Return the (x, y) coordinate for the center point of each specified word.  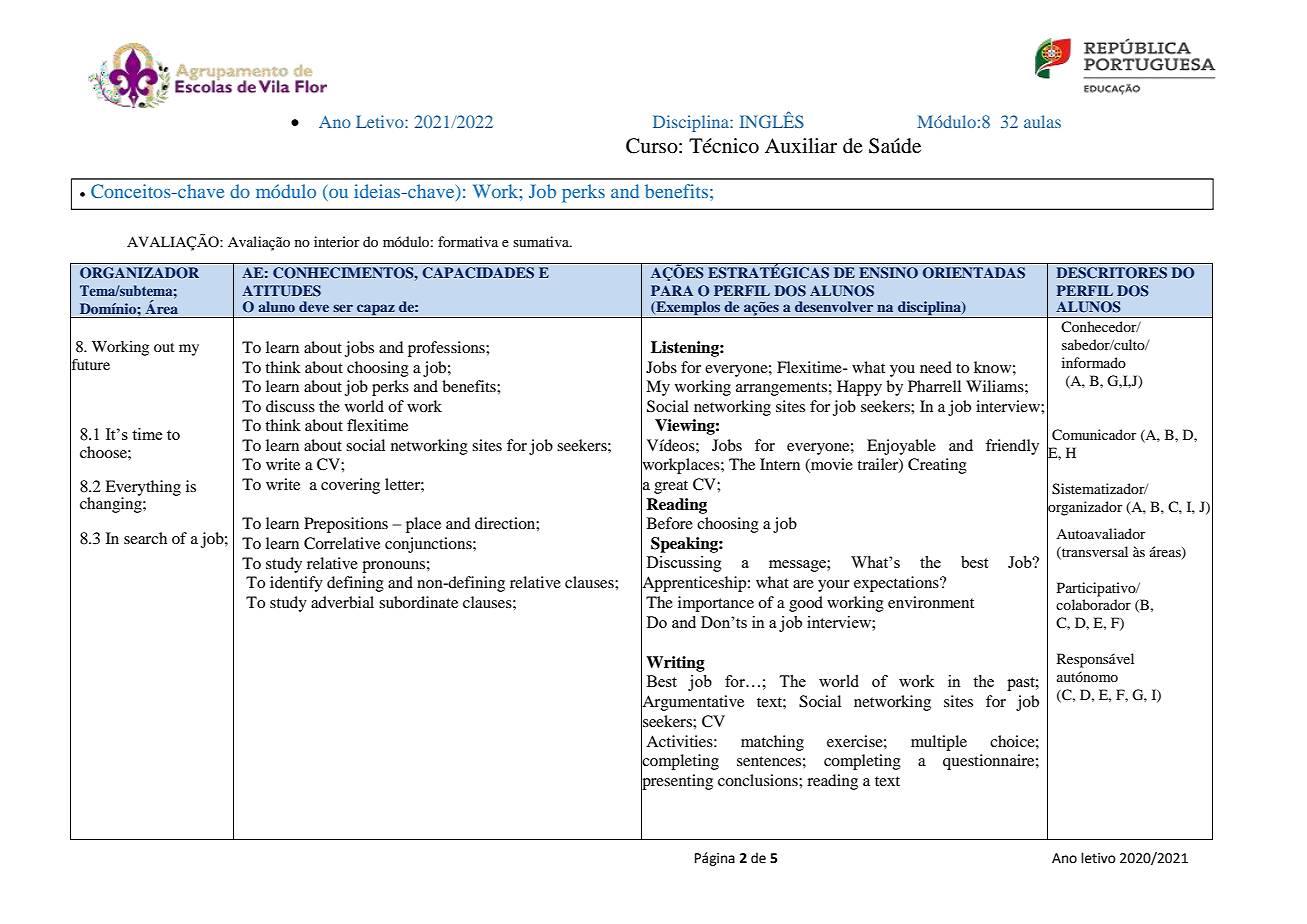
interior (337, 241)
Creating (937, 466)
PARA (672, 290)
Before (670, 523)
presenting (677, 782)
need (936, 367)
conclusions (759, 780)
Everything (143, 489)
